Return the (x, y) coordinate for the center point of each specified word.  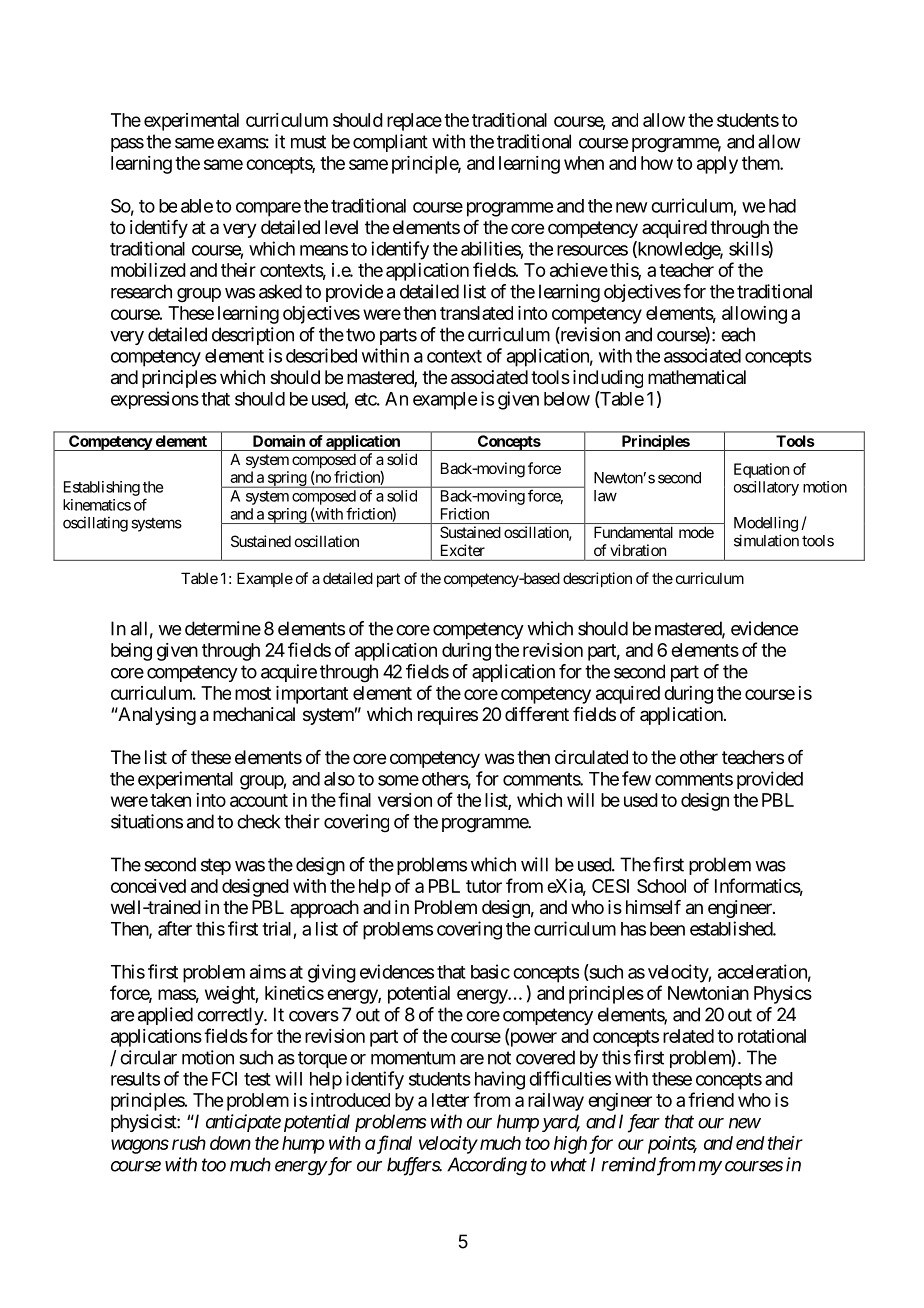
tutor (484, 886)
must (308, 142)
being (131, 652)
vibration (638, 550)
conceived (148, 886)
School (661, 886)
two (360, 335)
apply (717, 165)
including (608, 379)
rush (189, 1143)
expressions (155, 400)
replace (414, 122)
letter (450, 1100)
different (537, 714)
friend (711, 1099)
